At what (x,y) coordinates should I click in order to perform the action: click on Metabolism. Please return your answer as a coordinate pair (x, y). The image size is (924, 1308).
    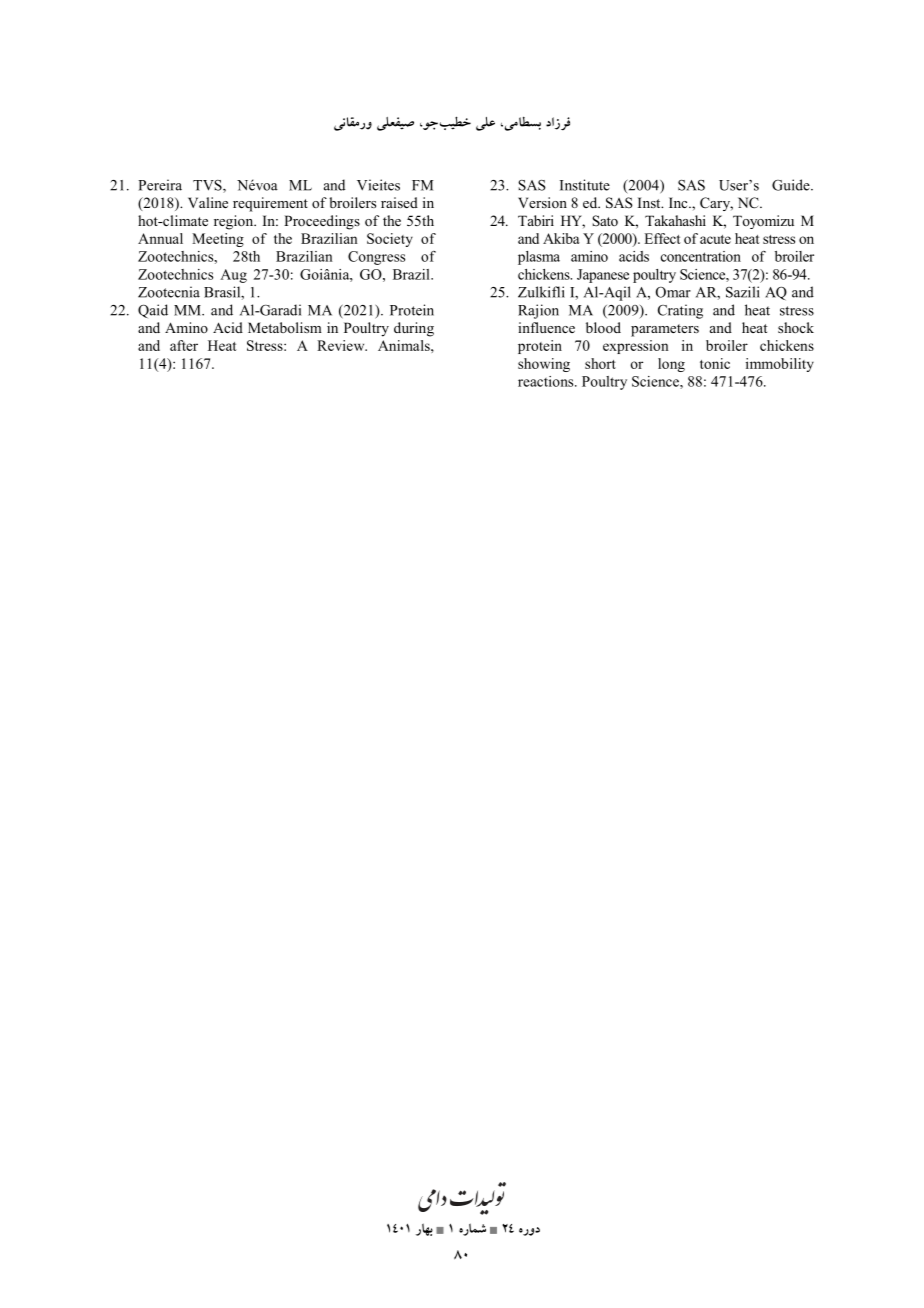
    Looking at the image, I should click on (285, 327).
